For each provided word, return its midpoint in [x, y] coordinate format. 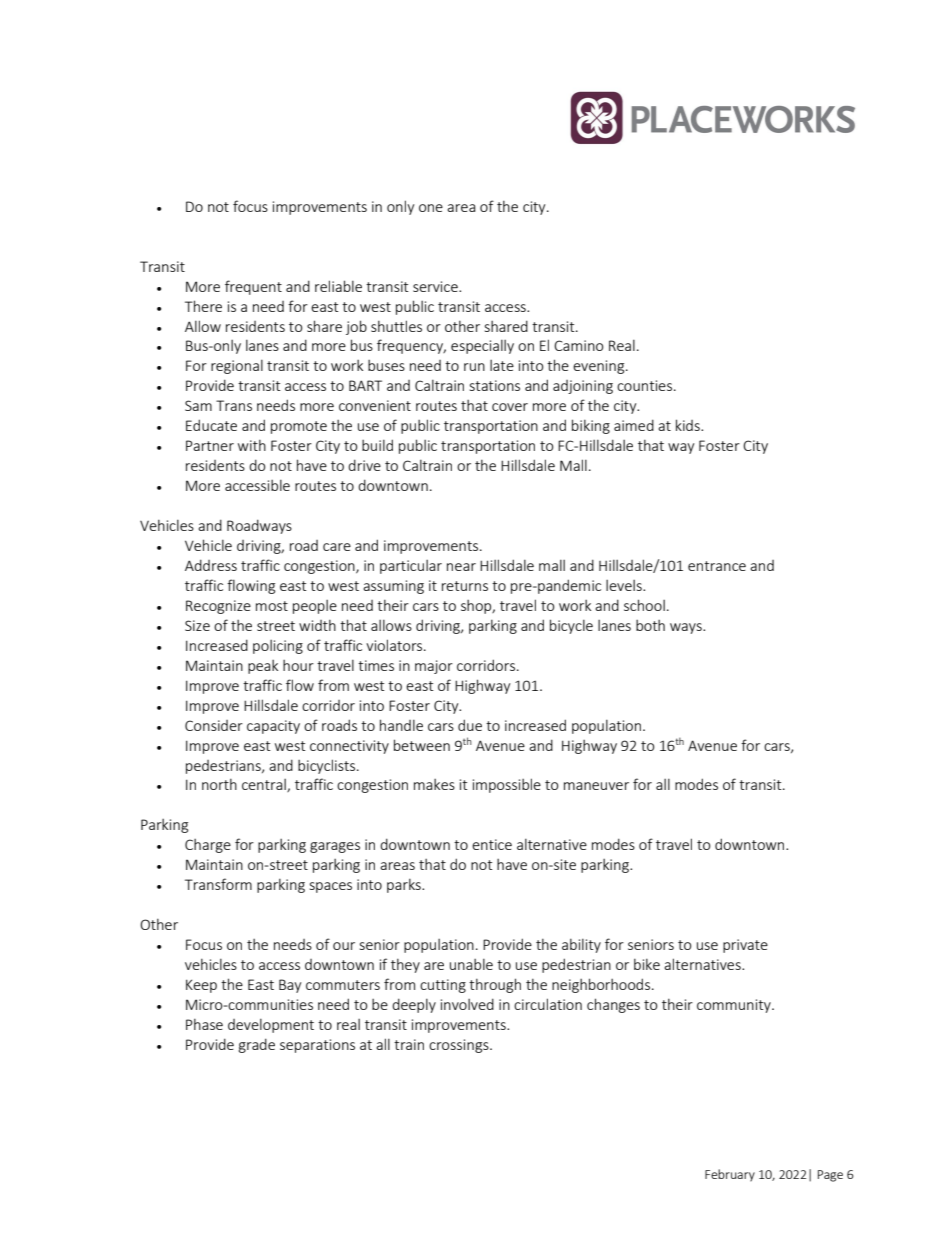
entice [492, 844]
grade [257, 1045]
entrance [717, 566]
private [745, 946]
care [337, 547]
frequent [253, 287]
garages [335, 847]
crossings [460, 1046]
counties [644, 385]
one [431, 208]
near [461, 567]
